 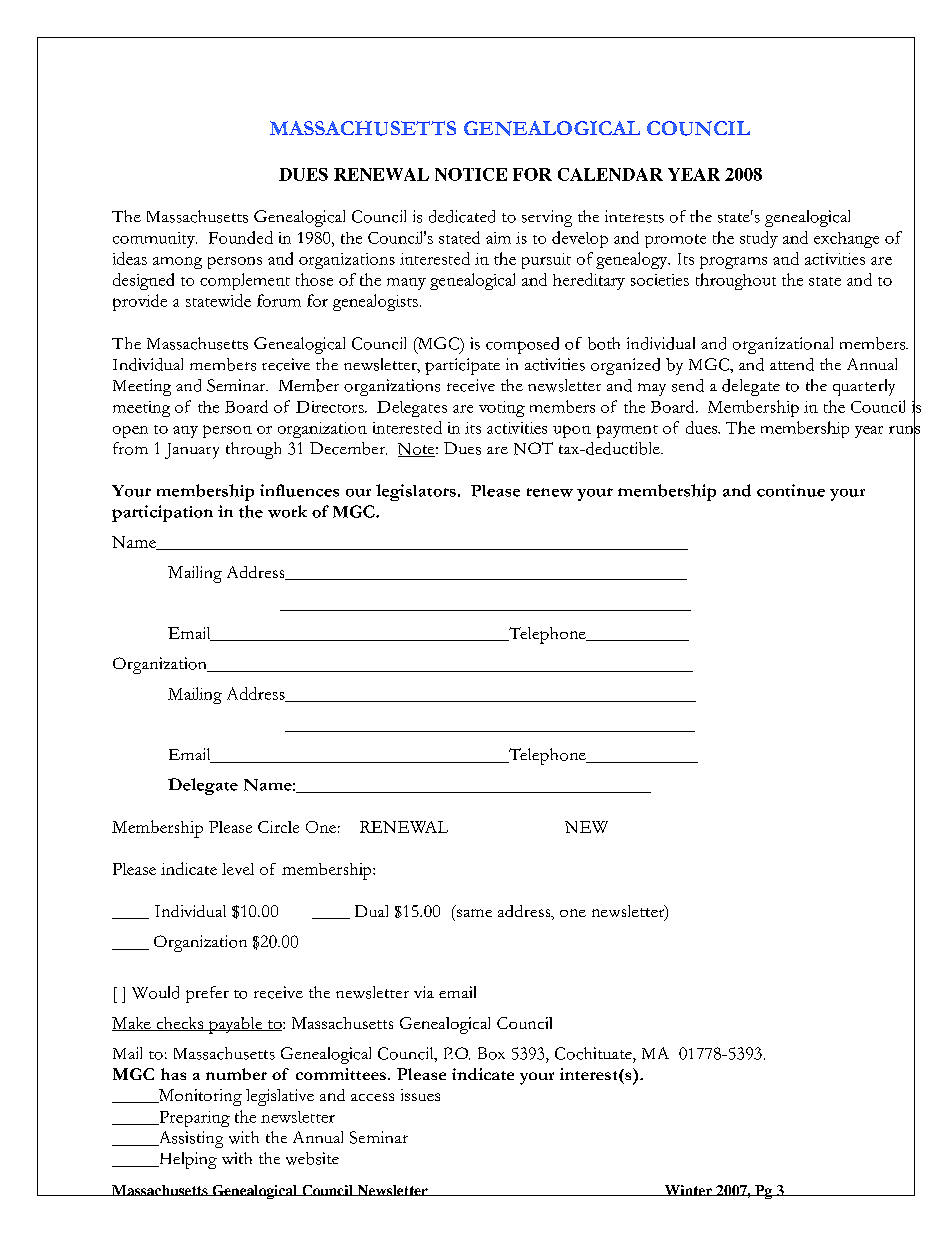 What do you see at coordinates (238, 869) in the screenshot?
I see `level` at bounding box center [238, 869].
